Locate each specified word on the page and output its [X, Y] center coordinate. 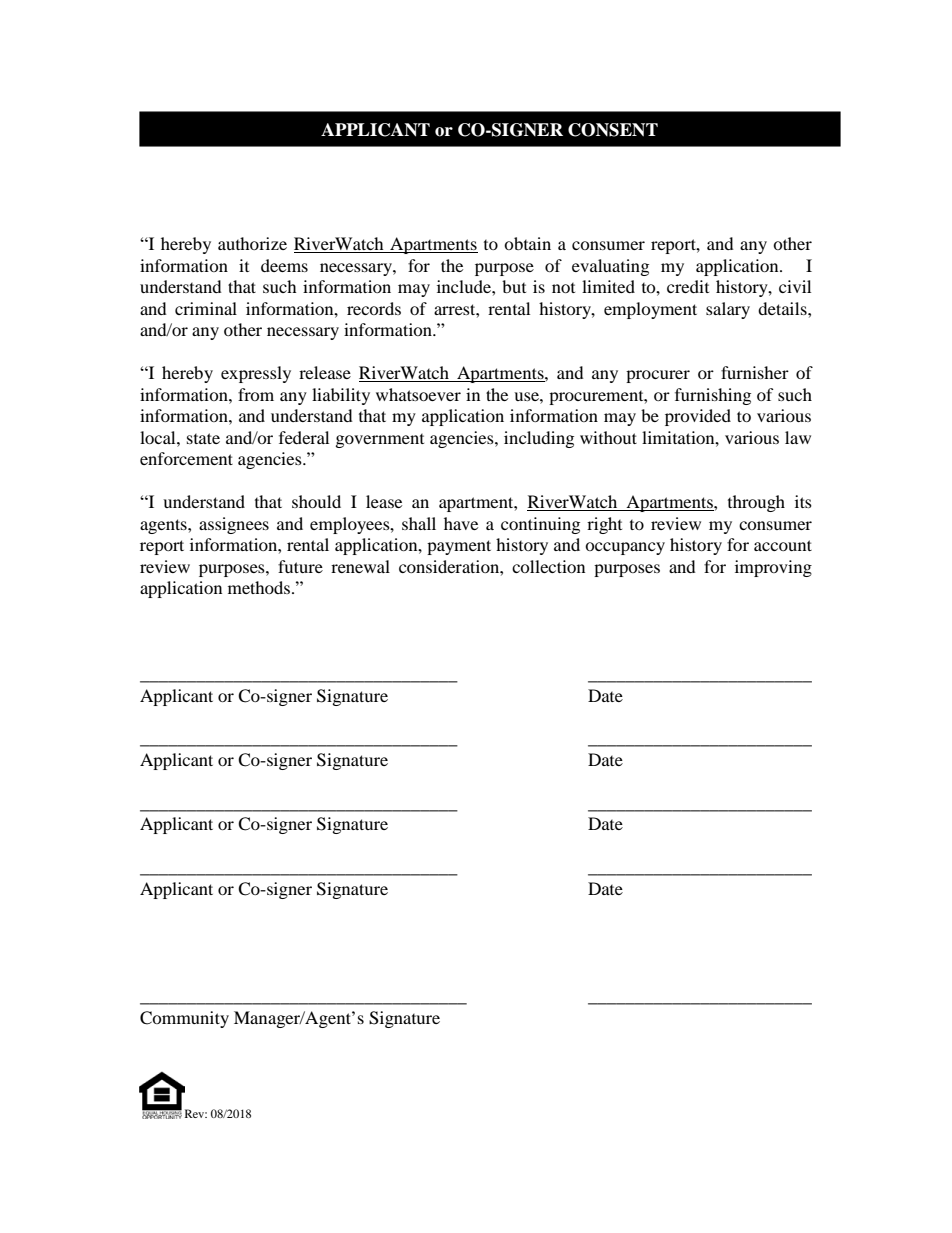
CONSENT [613, 130]
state [203, 438]
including [539, 439]
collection [548, 566]
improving [773, 568]
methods [260, 587]
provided [698, 417]
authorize [252, 243]
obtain [527, 243]
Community [184, 1019]
